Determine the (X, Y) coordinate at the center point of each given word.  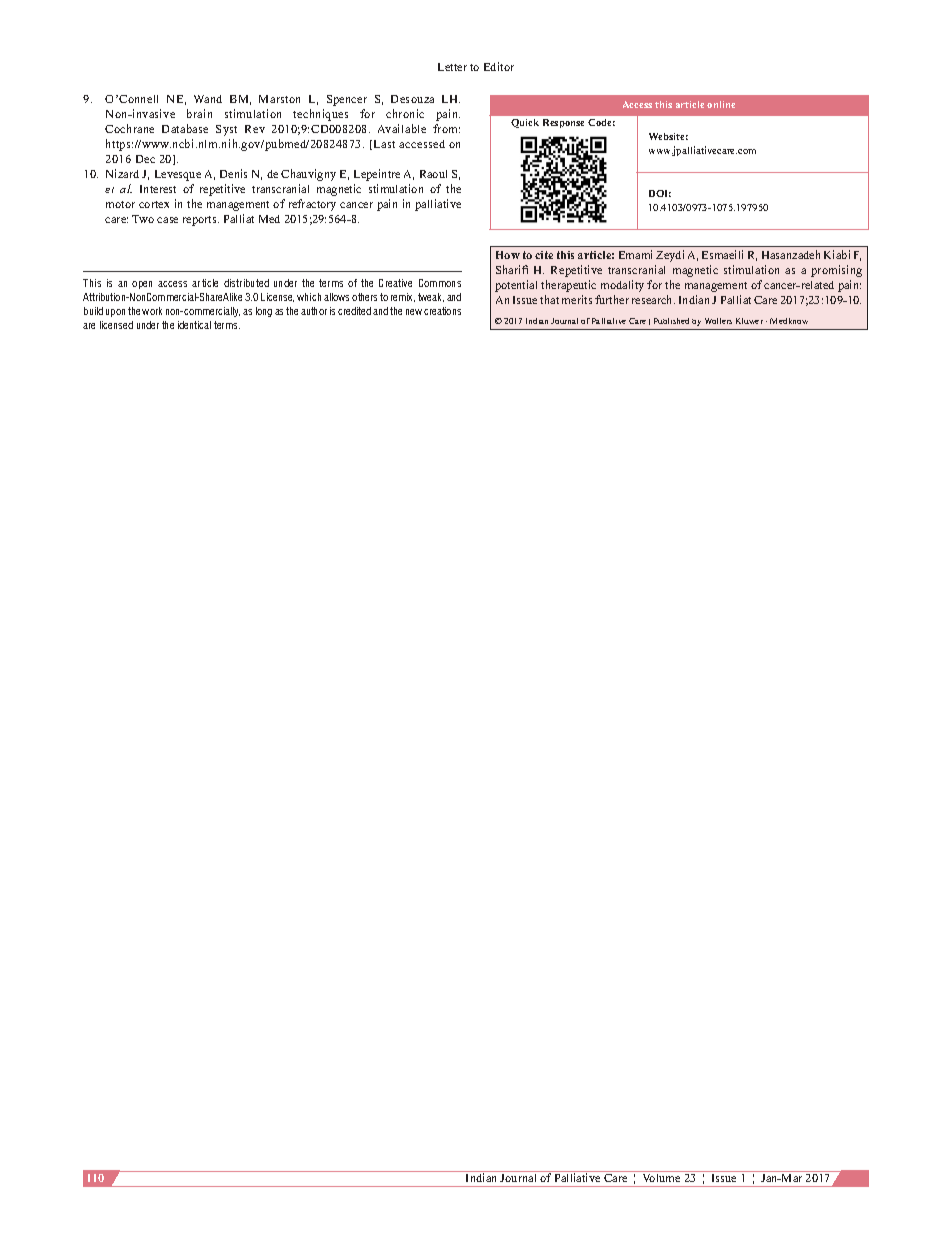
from (446, 128)
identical (194, 325)
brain (199, 113)
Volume (661, 1176)
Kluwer (749, 321)
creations (442, 311)
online (721, 104)
